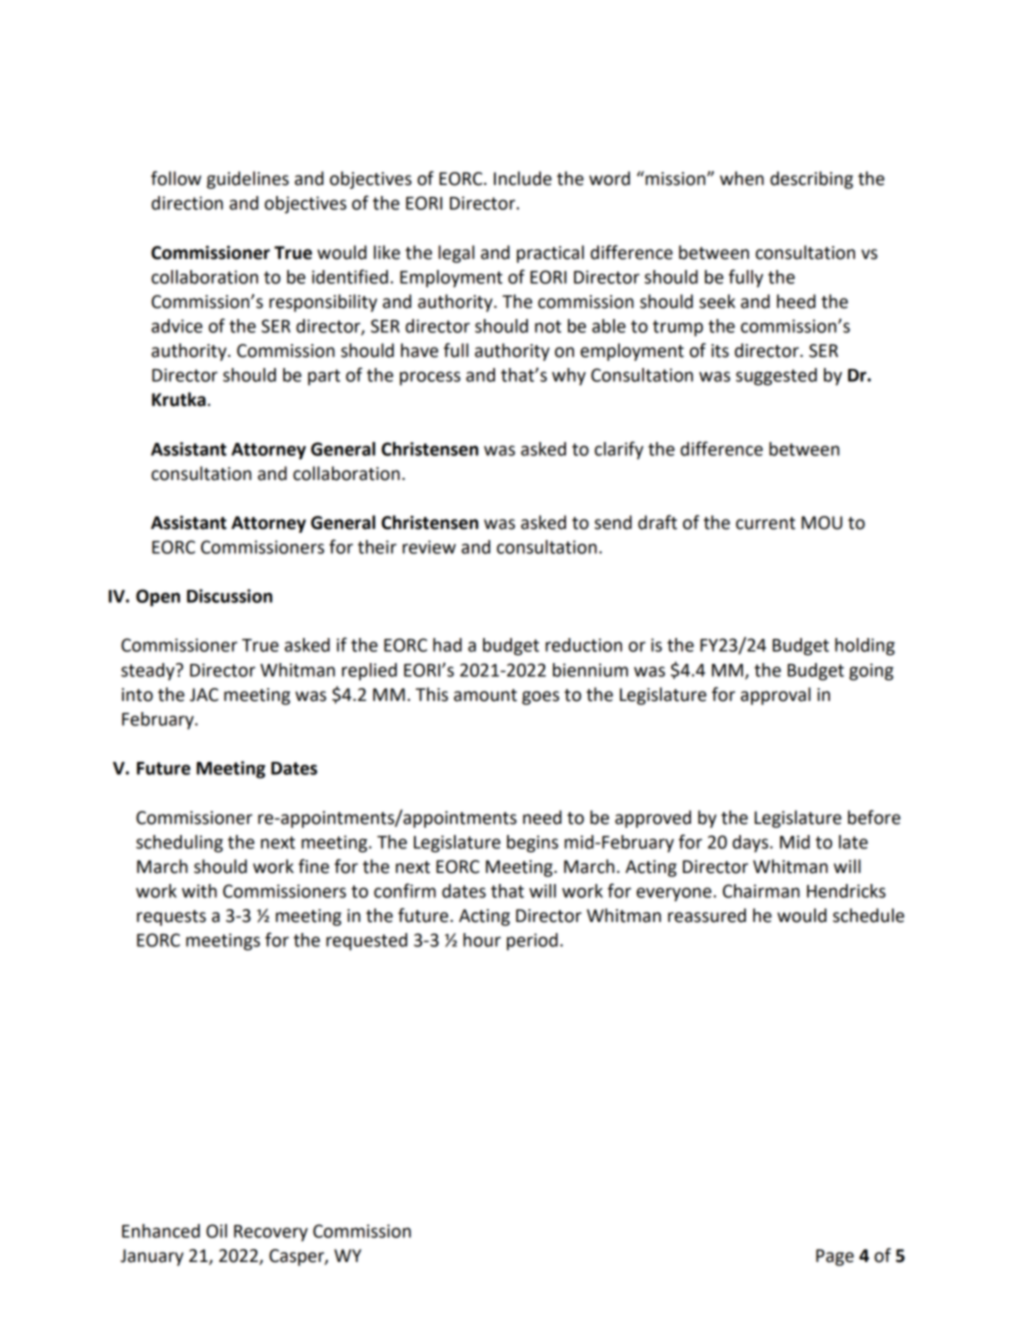 This page has height=1328, width=1026. I want to click on Discussion, so click(229, 596).
